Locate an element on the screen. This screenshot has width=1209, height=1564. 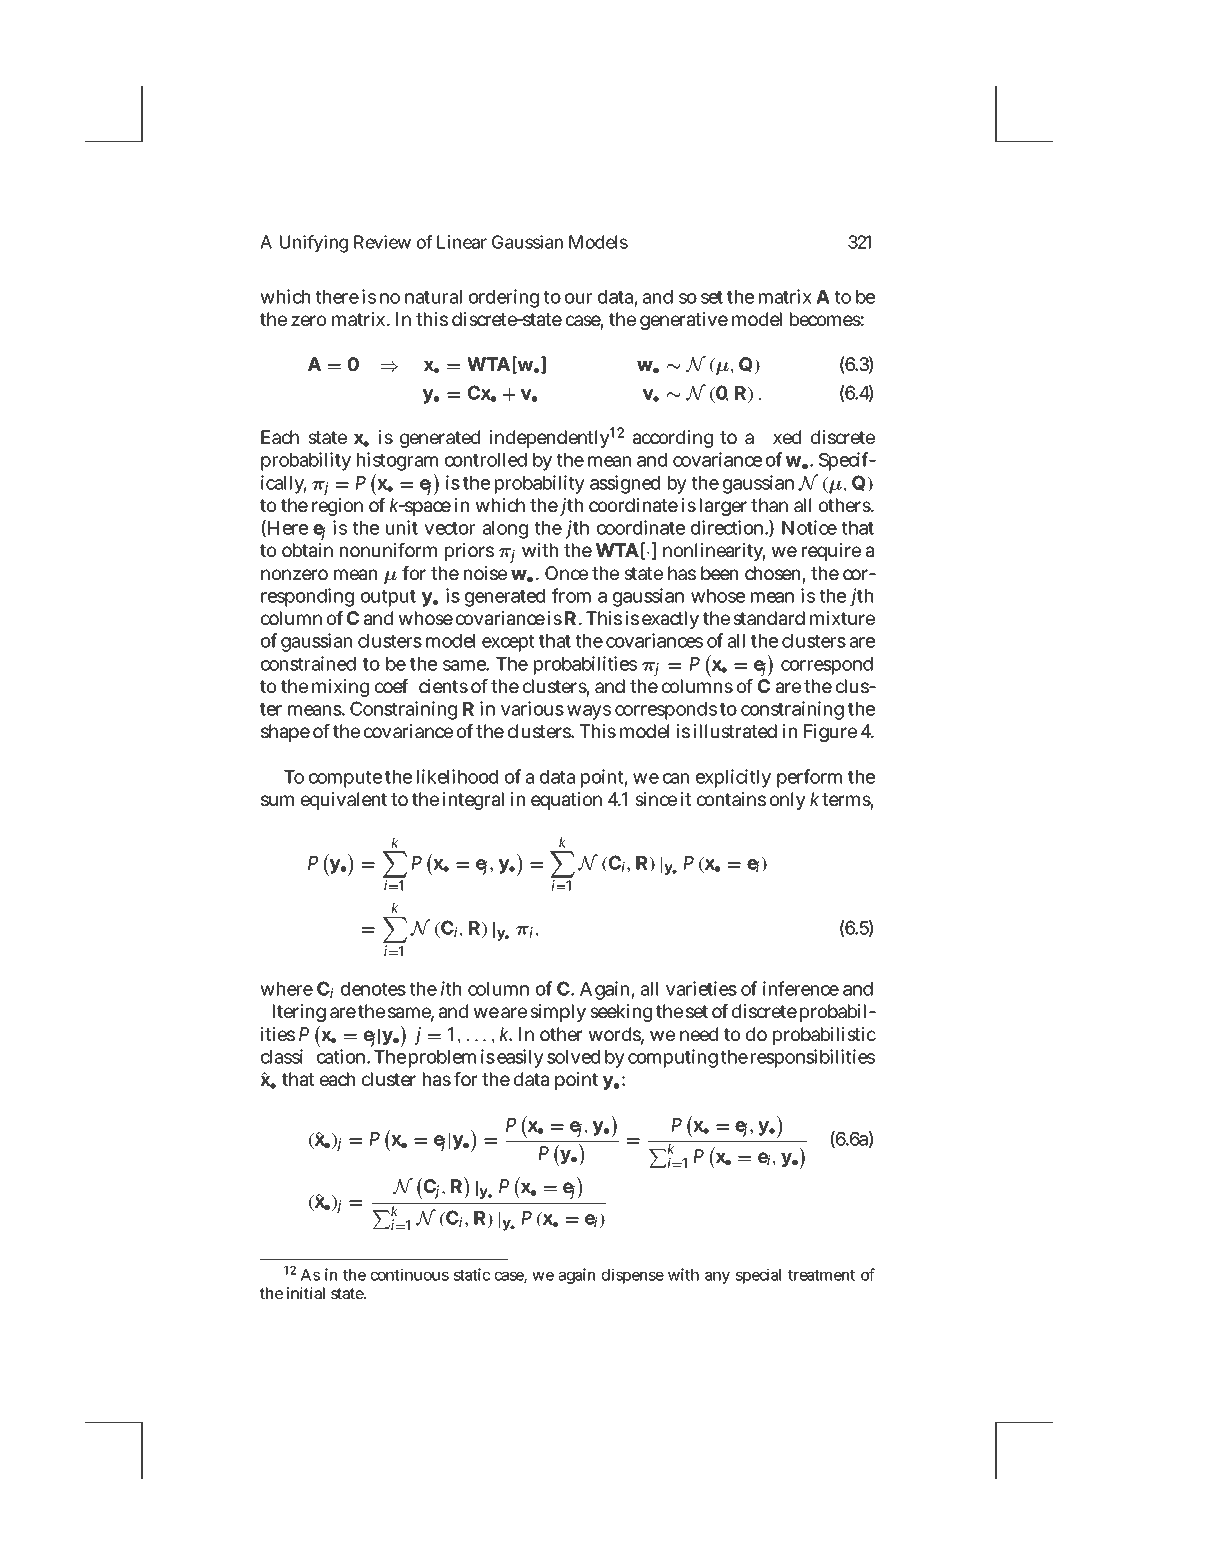
generative is located at coordinates (684, 321).
